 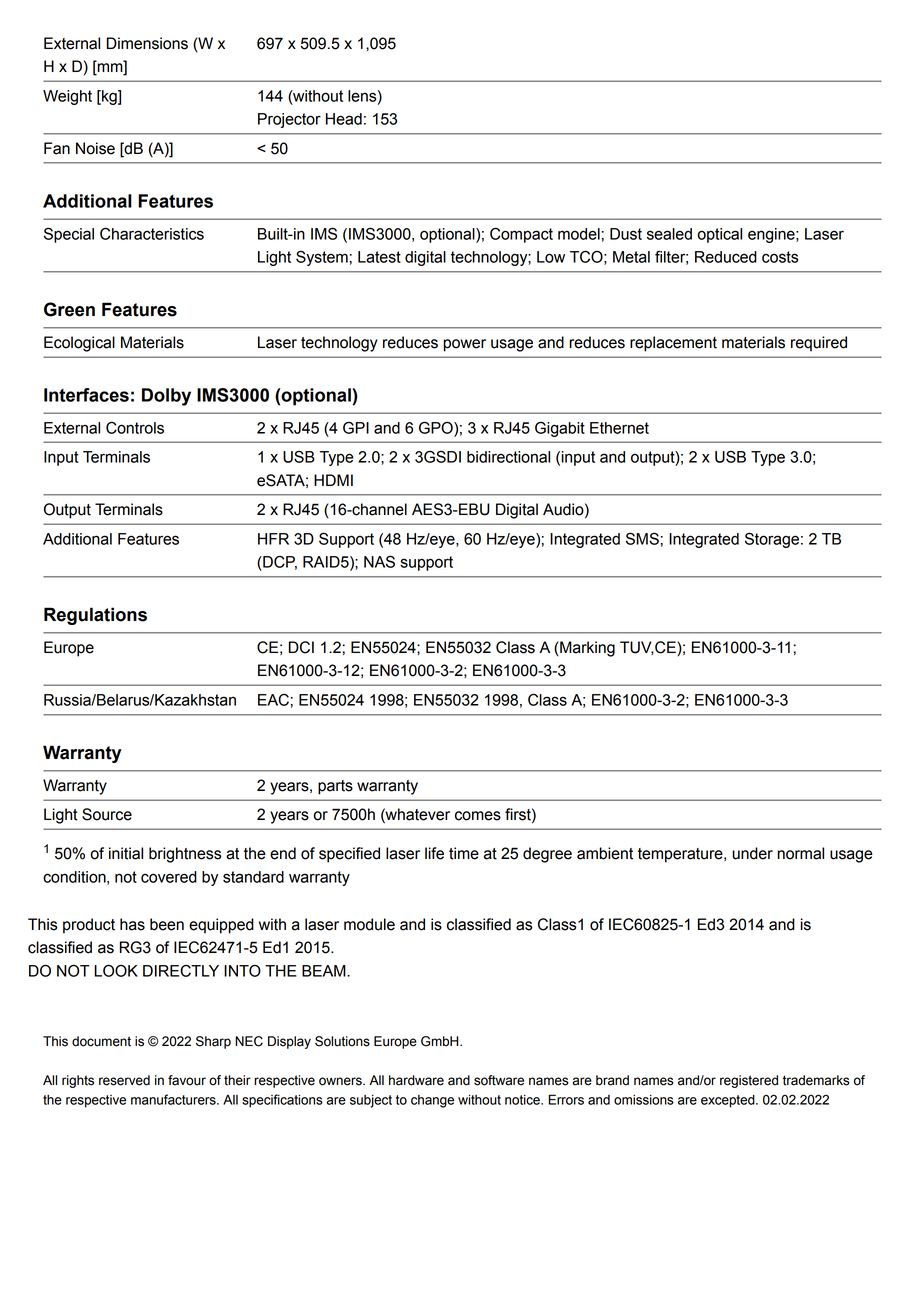 What do you see at coordinates (344, 119) in the screenshot?
I see `Head` at bounding box center [344, 119].
